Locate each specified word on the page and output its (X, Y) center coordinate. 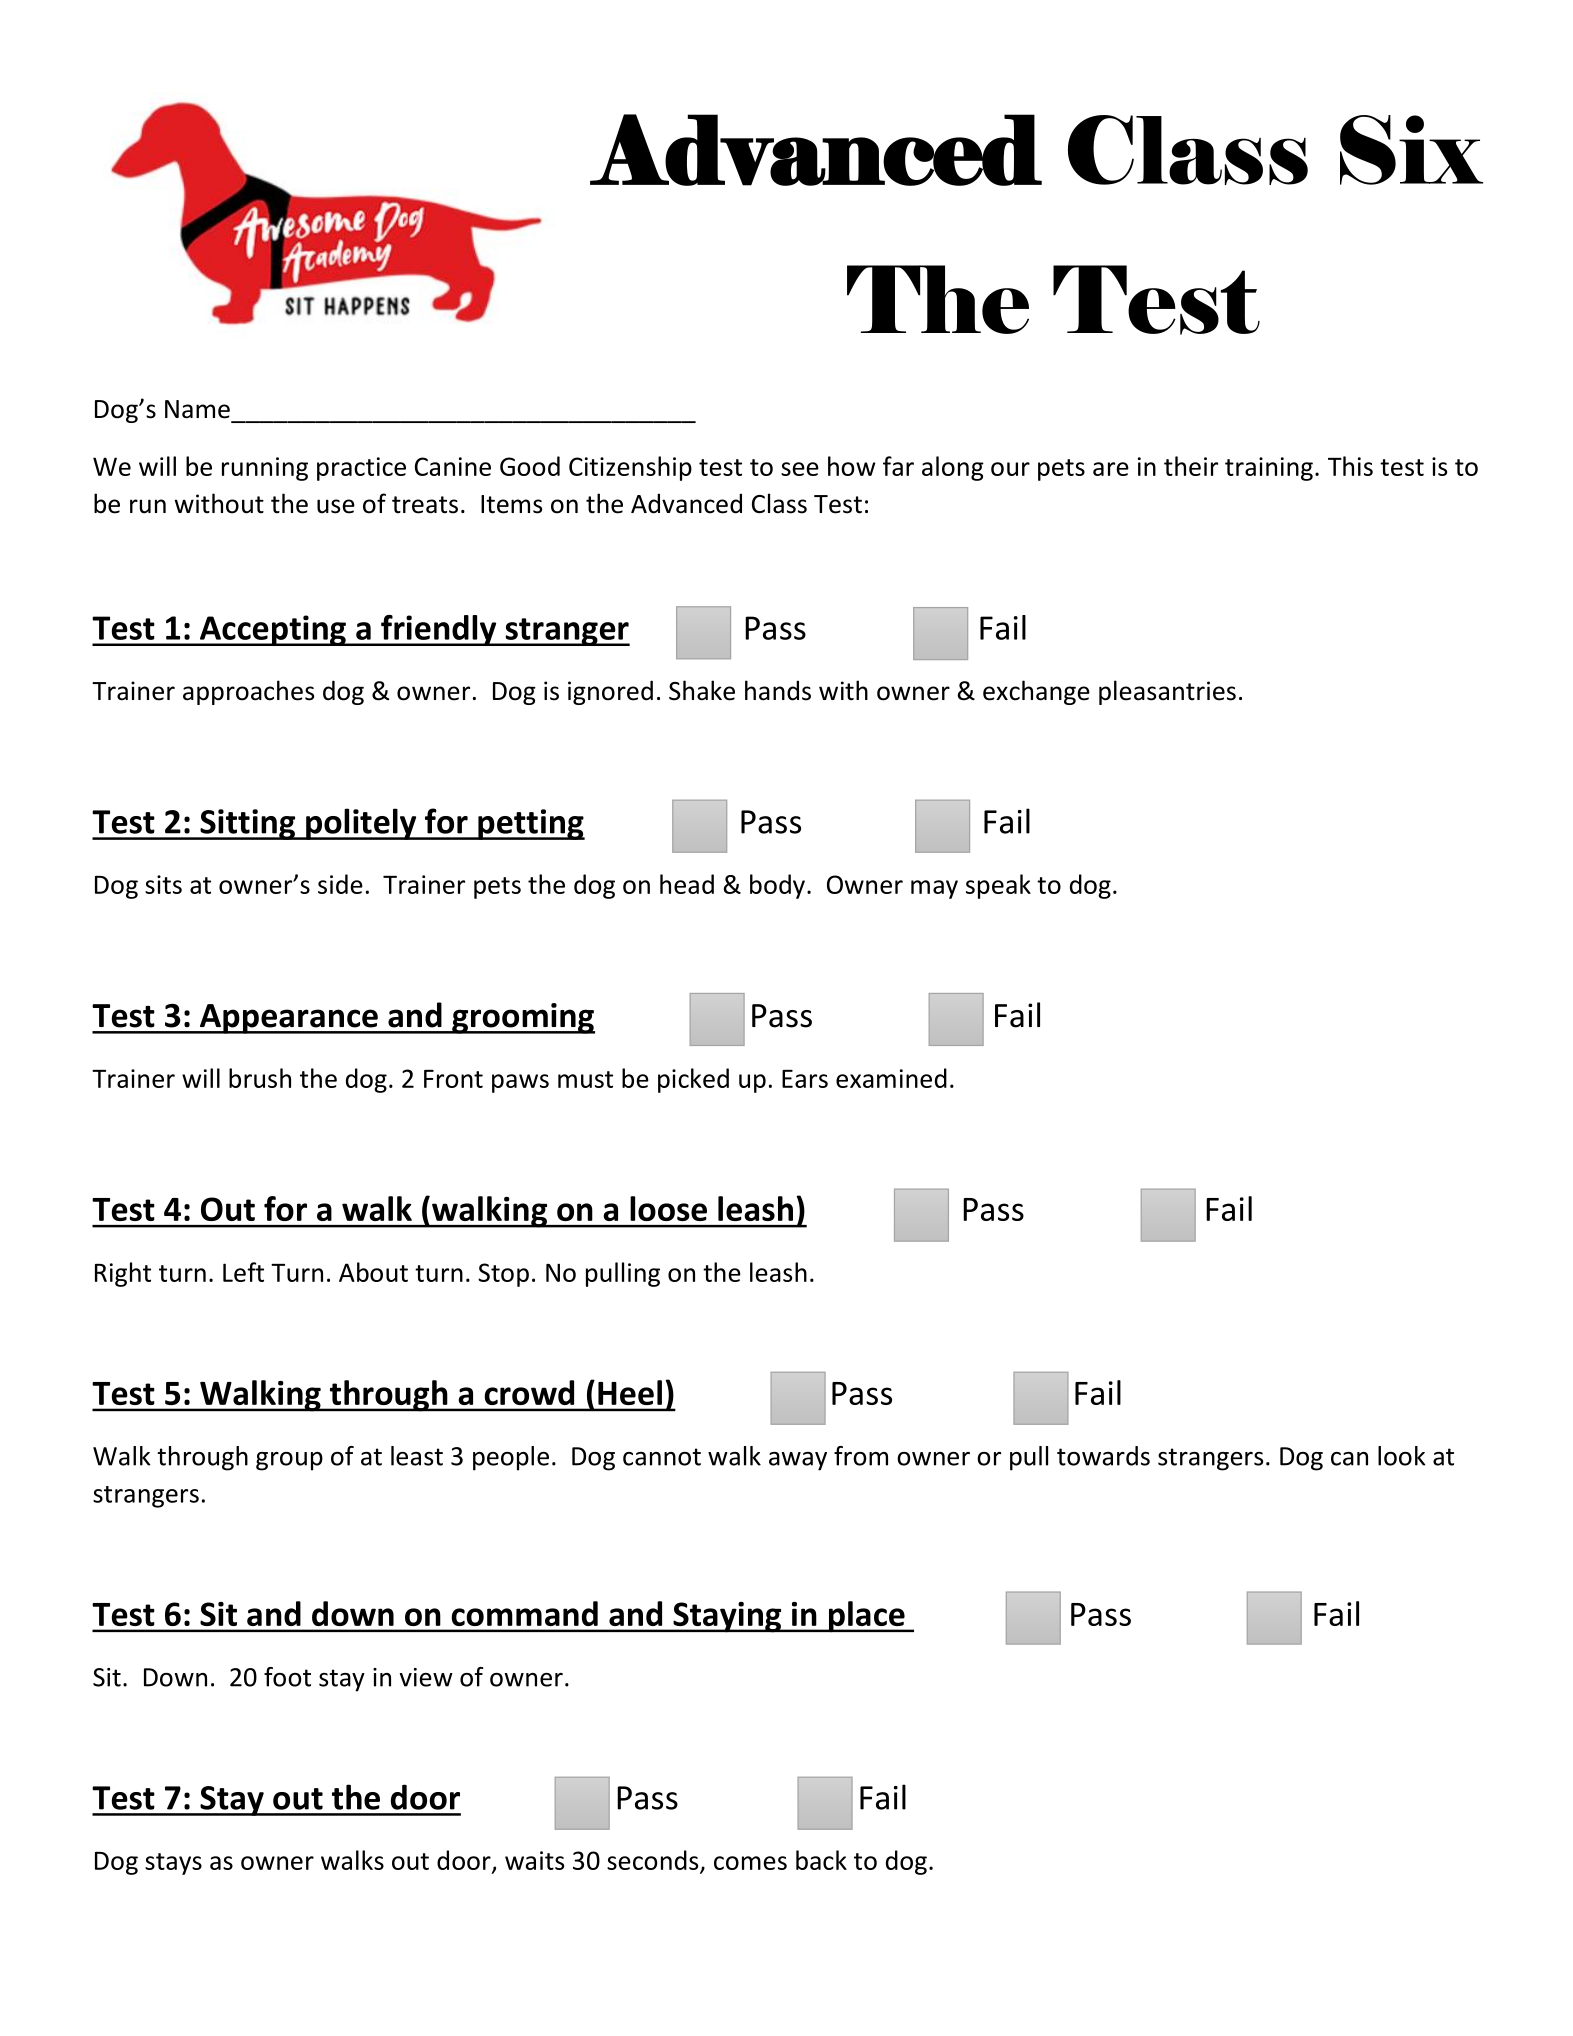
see (800, 469)
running (265, 469)
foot (287, 1677)
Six (1411, 150)
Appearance (288, 1019)
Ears (805, 1079)
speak (998, 886)
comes (750, 1863)
